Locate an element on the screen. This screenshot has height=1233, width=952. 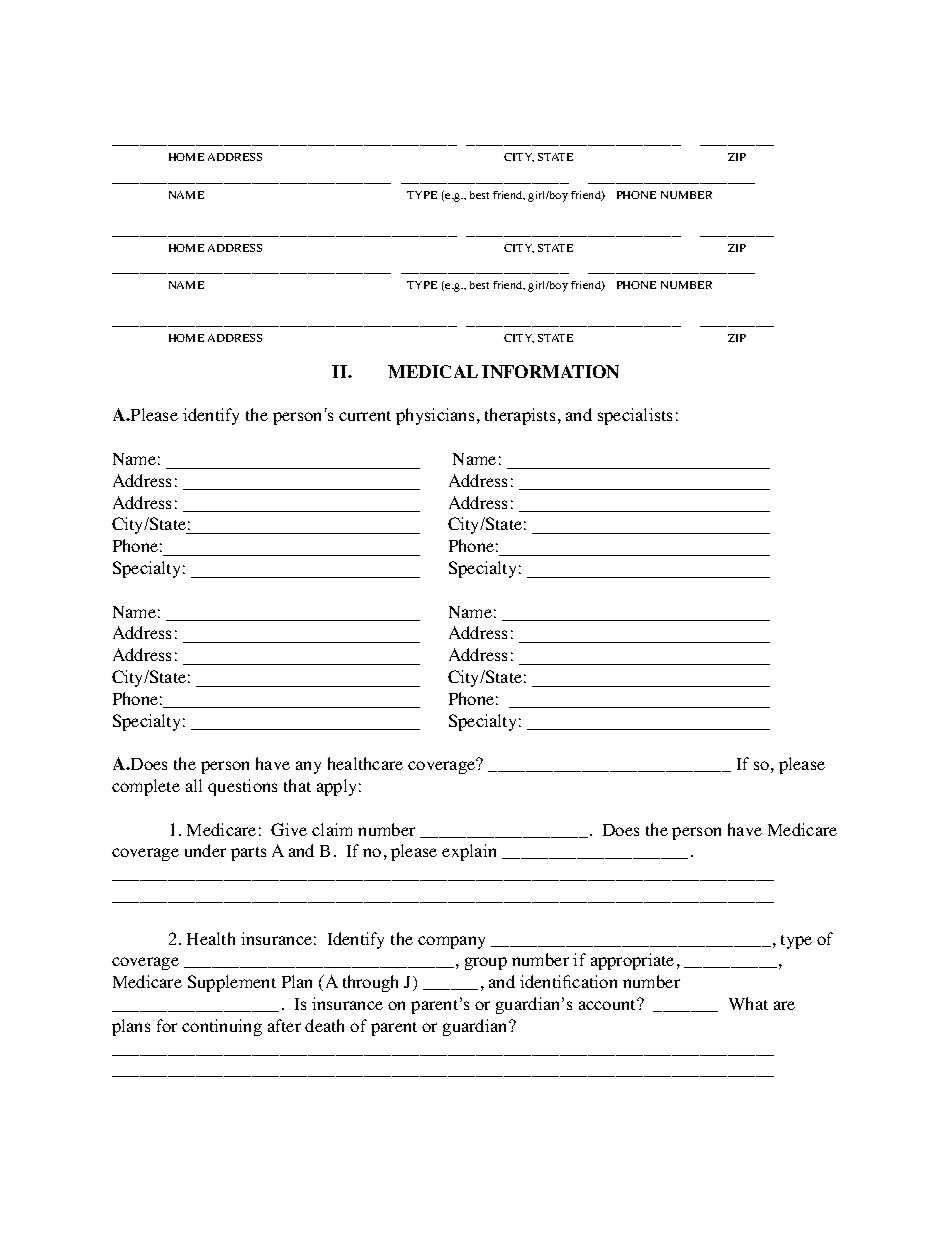
continuing is located at coordinates (222, 1027).
